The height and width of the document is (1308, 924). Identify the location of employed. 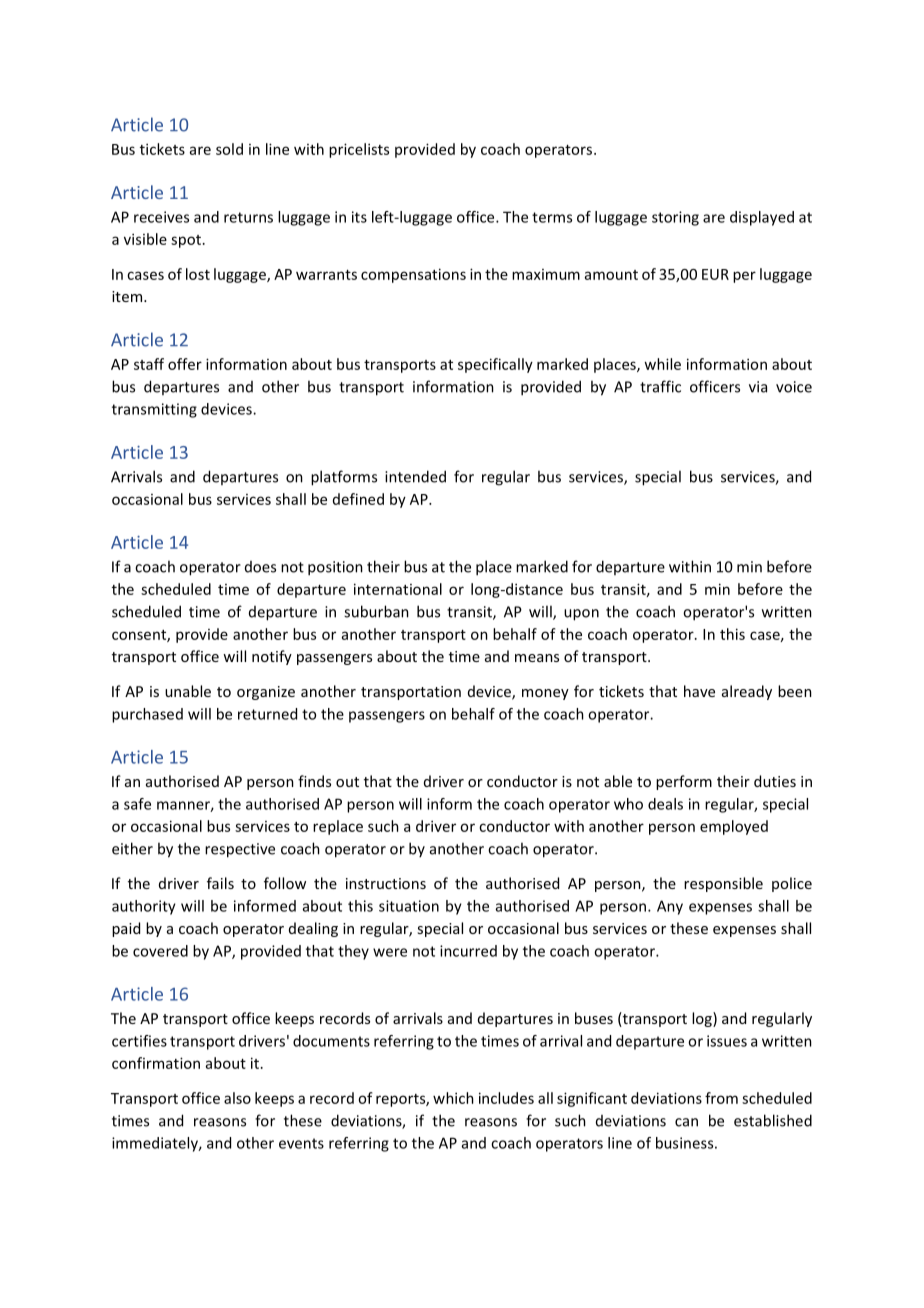
(734, 827).
